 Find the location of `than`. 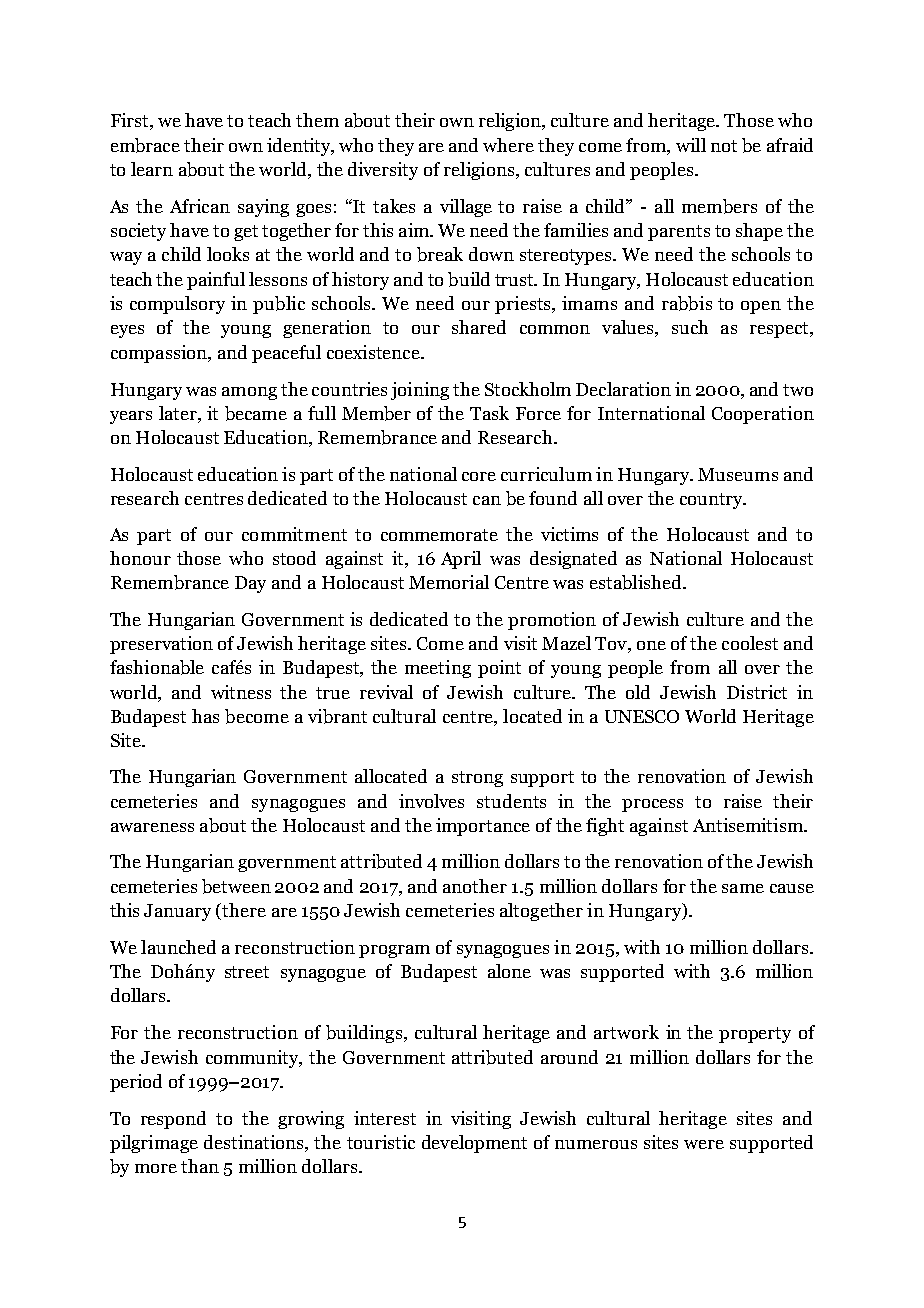

than is located at coordinates (200, 1166).
